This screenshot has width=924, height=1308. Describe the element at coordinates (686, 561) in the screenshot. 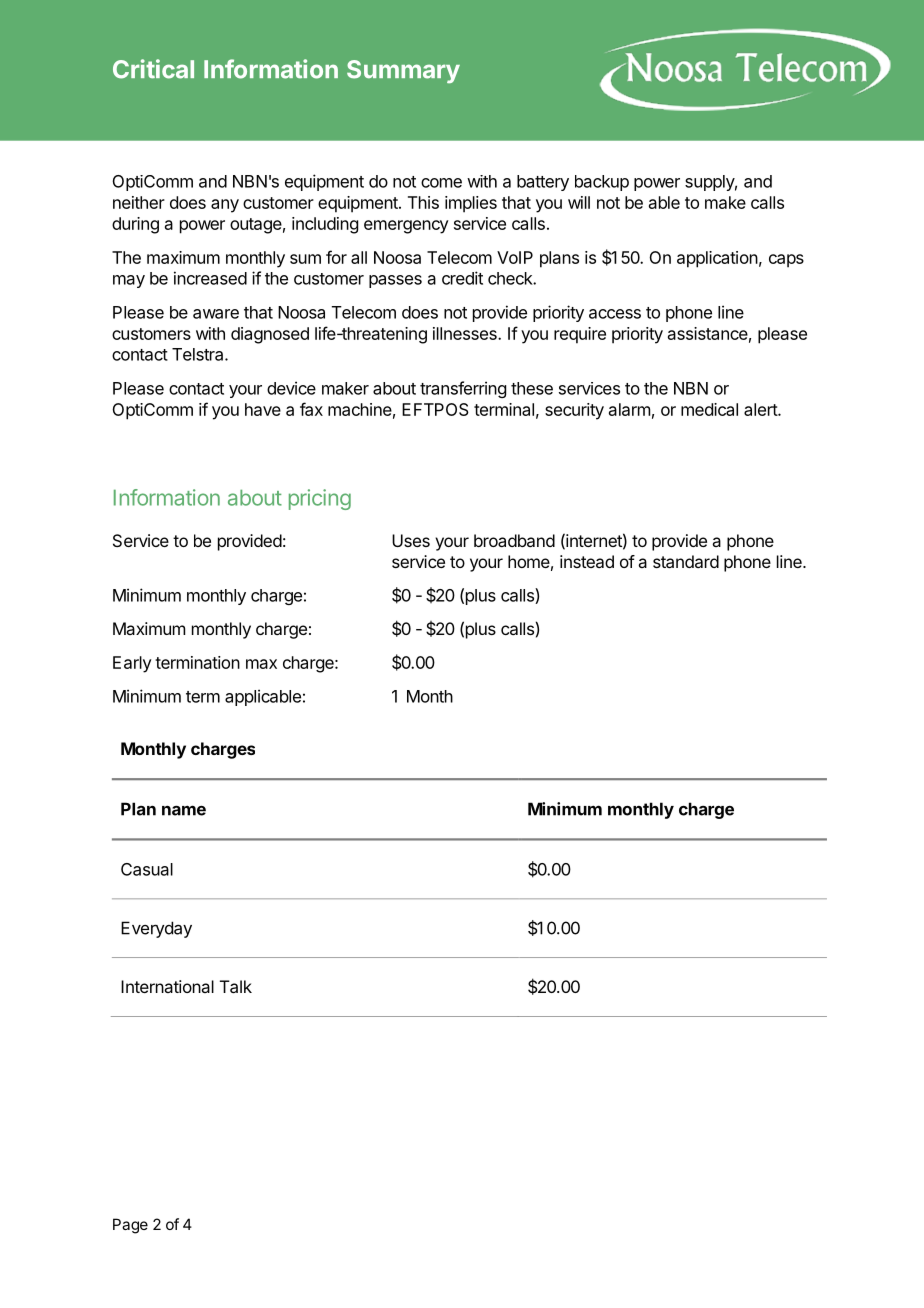

I see `standard` at that location.
